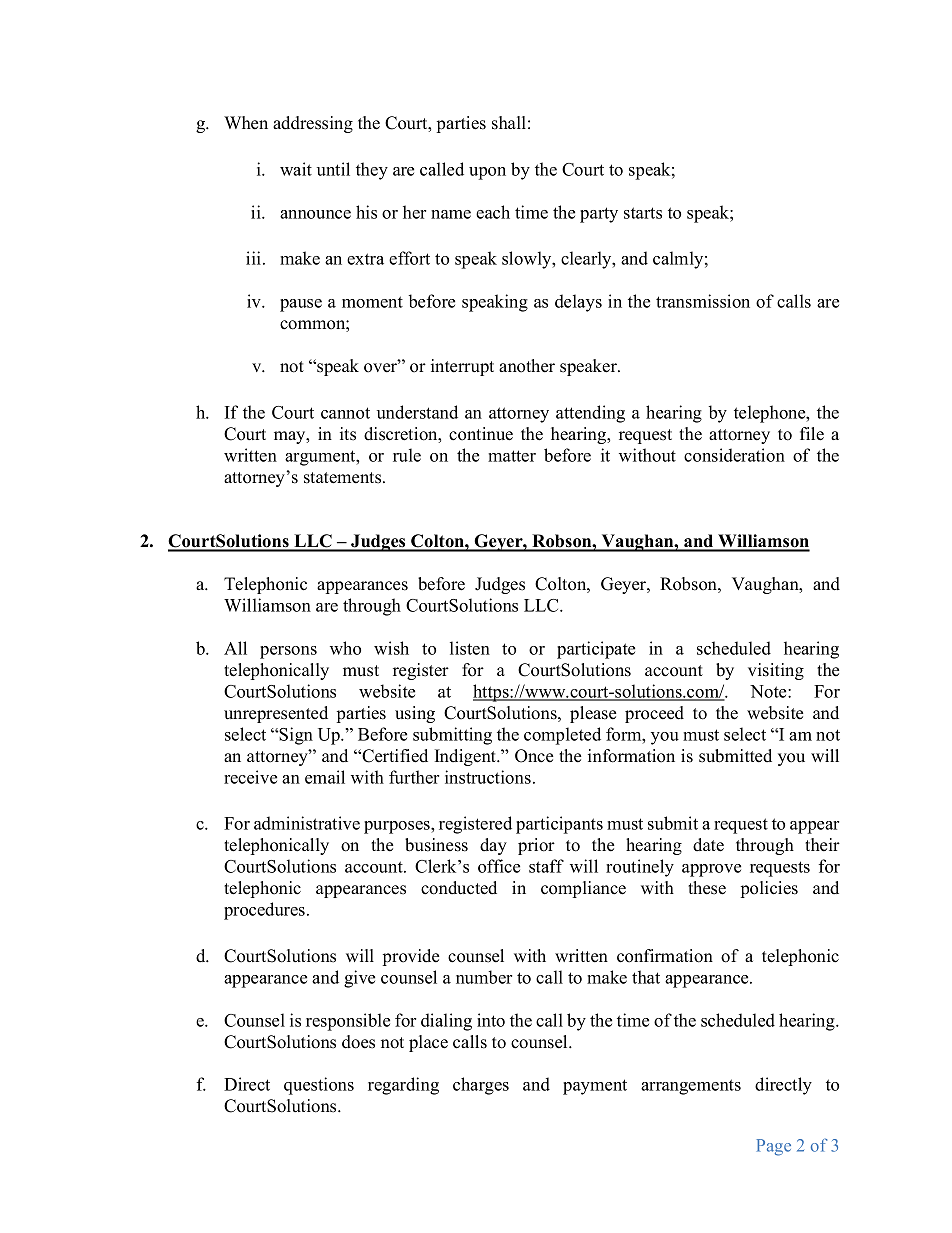 This document has width=952, height=1233. Describe the element at coordinates (487, 173) in the document. I see `upon` at that location.
